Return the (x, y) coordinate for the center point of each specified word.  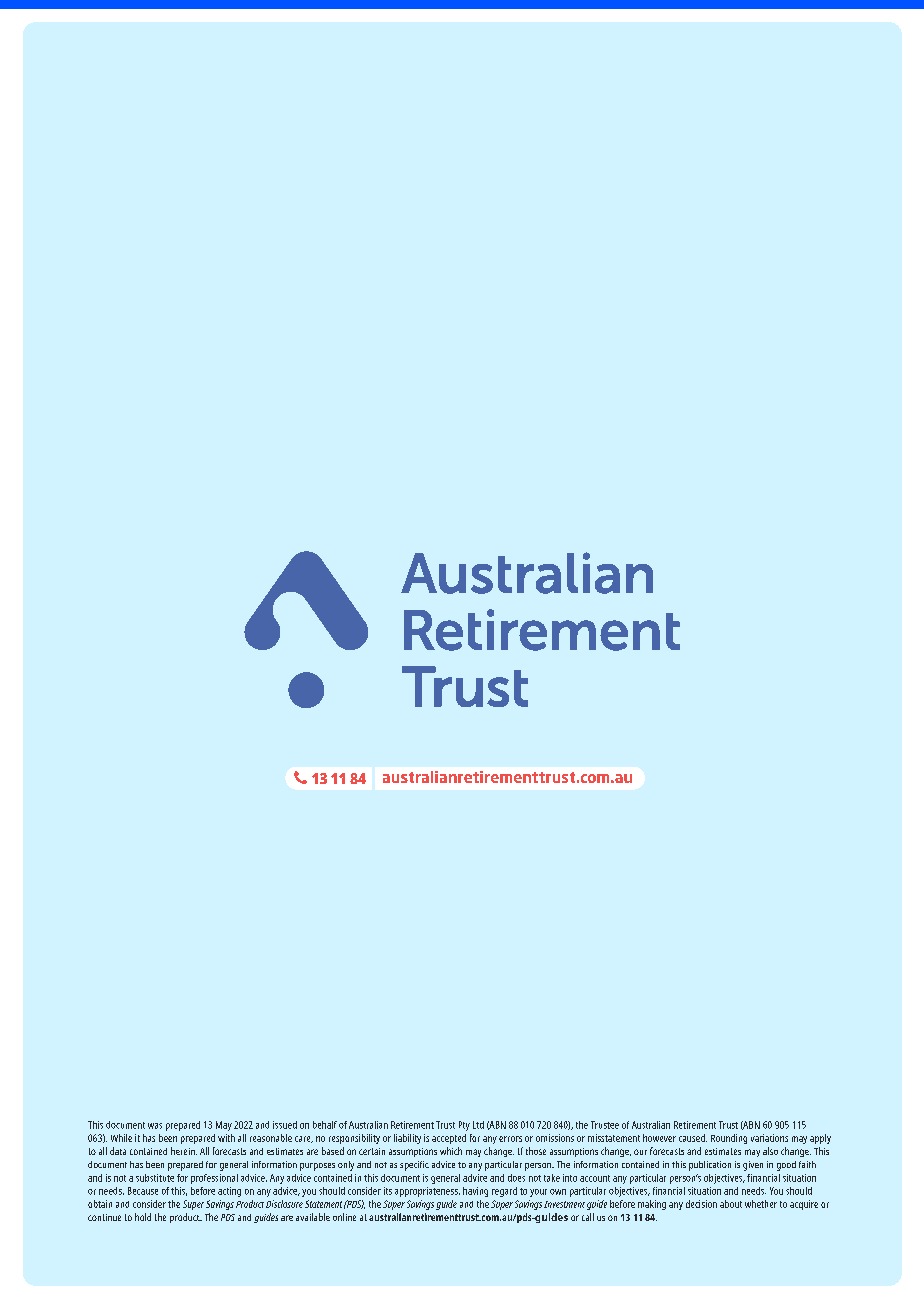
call (588, 1217)
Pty (464, 1126)
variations (769, 1138)
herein (184, 1151)
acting (229, 1192)
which (451, 1151)
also (770, 1151)
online (344, 1217)
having (475, 1192)
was (155, 1126)
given (753, 1166)
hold (143, 1217)
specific (414, 1166)
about (731, 1204)
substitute (155, 1178)
